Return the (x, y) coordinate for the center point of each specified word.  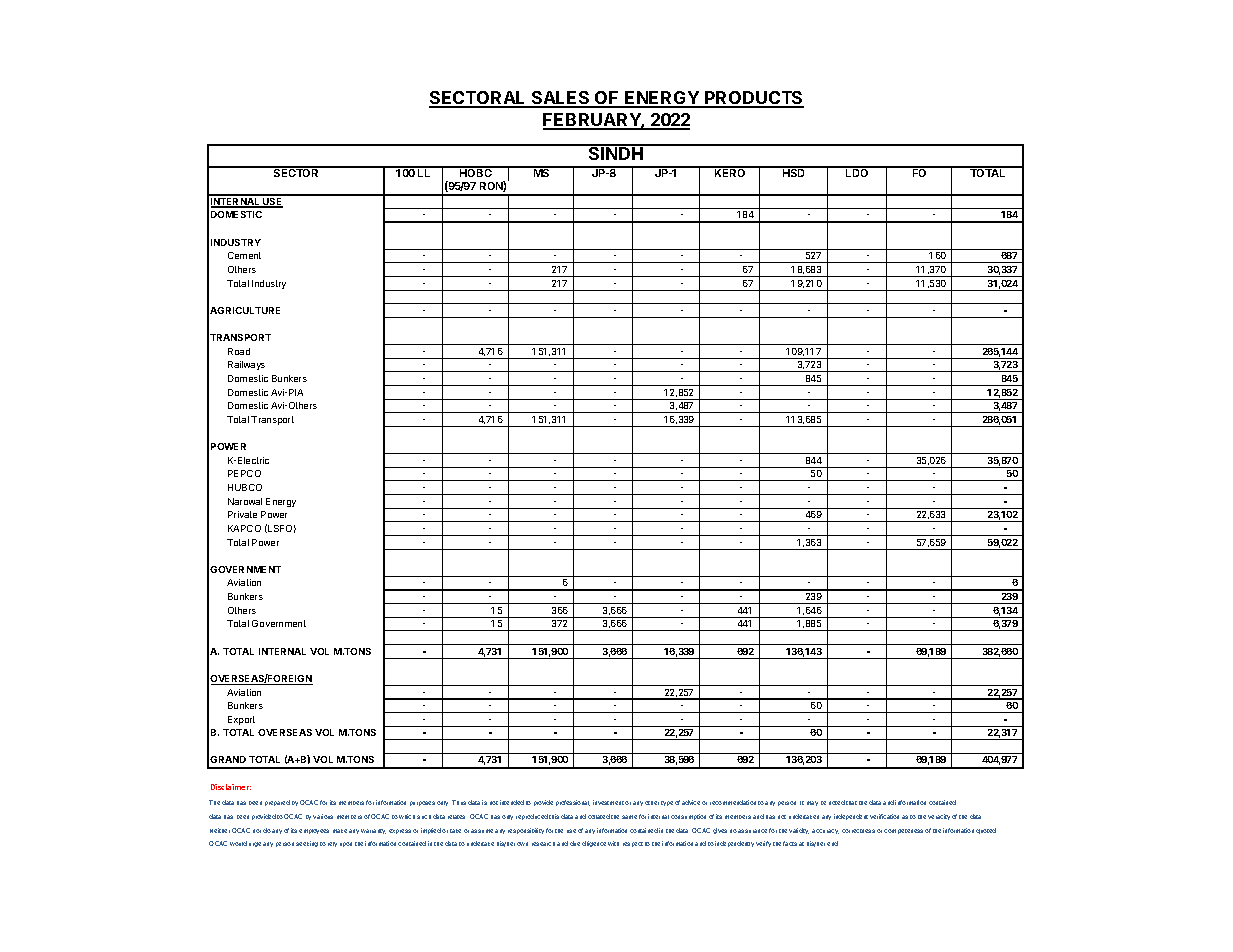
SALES (561, 99)
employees (314, 831)
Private (242, 514)
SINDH (616, 152)
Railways (246, 365)
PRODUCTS (753, 99)
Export (241, 720)
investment (608, 802)
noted (837, 802)
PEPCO (244, 473)
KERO (730, 172)
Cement (244, 255)
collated (599, 816)
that (851, 803)
